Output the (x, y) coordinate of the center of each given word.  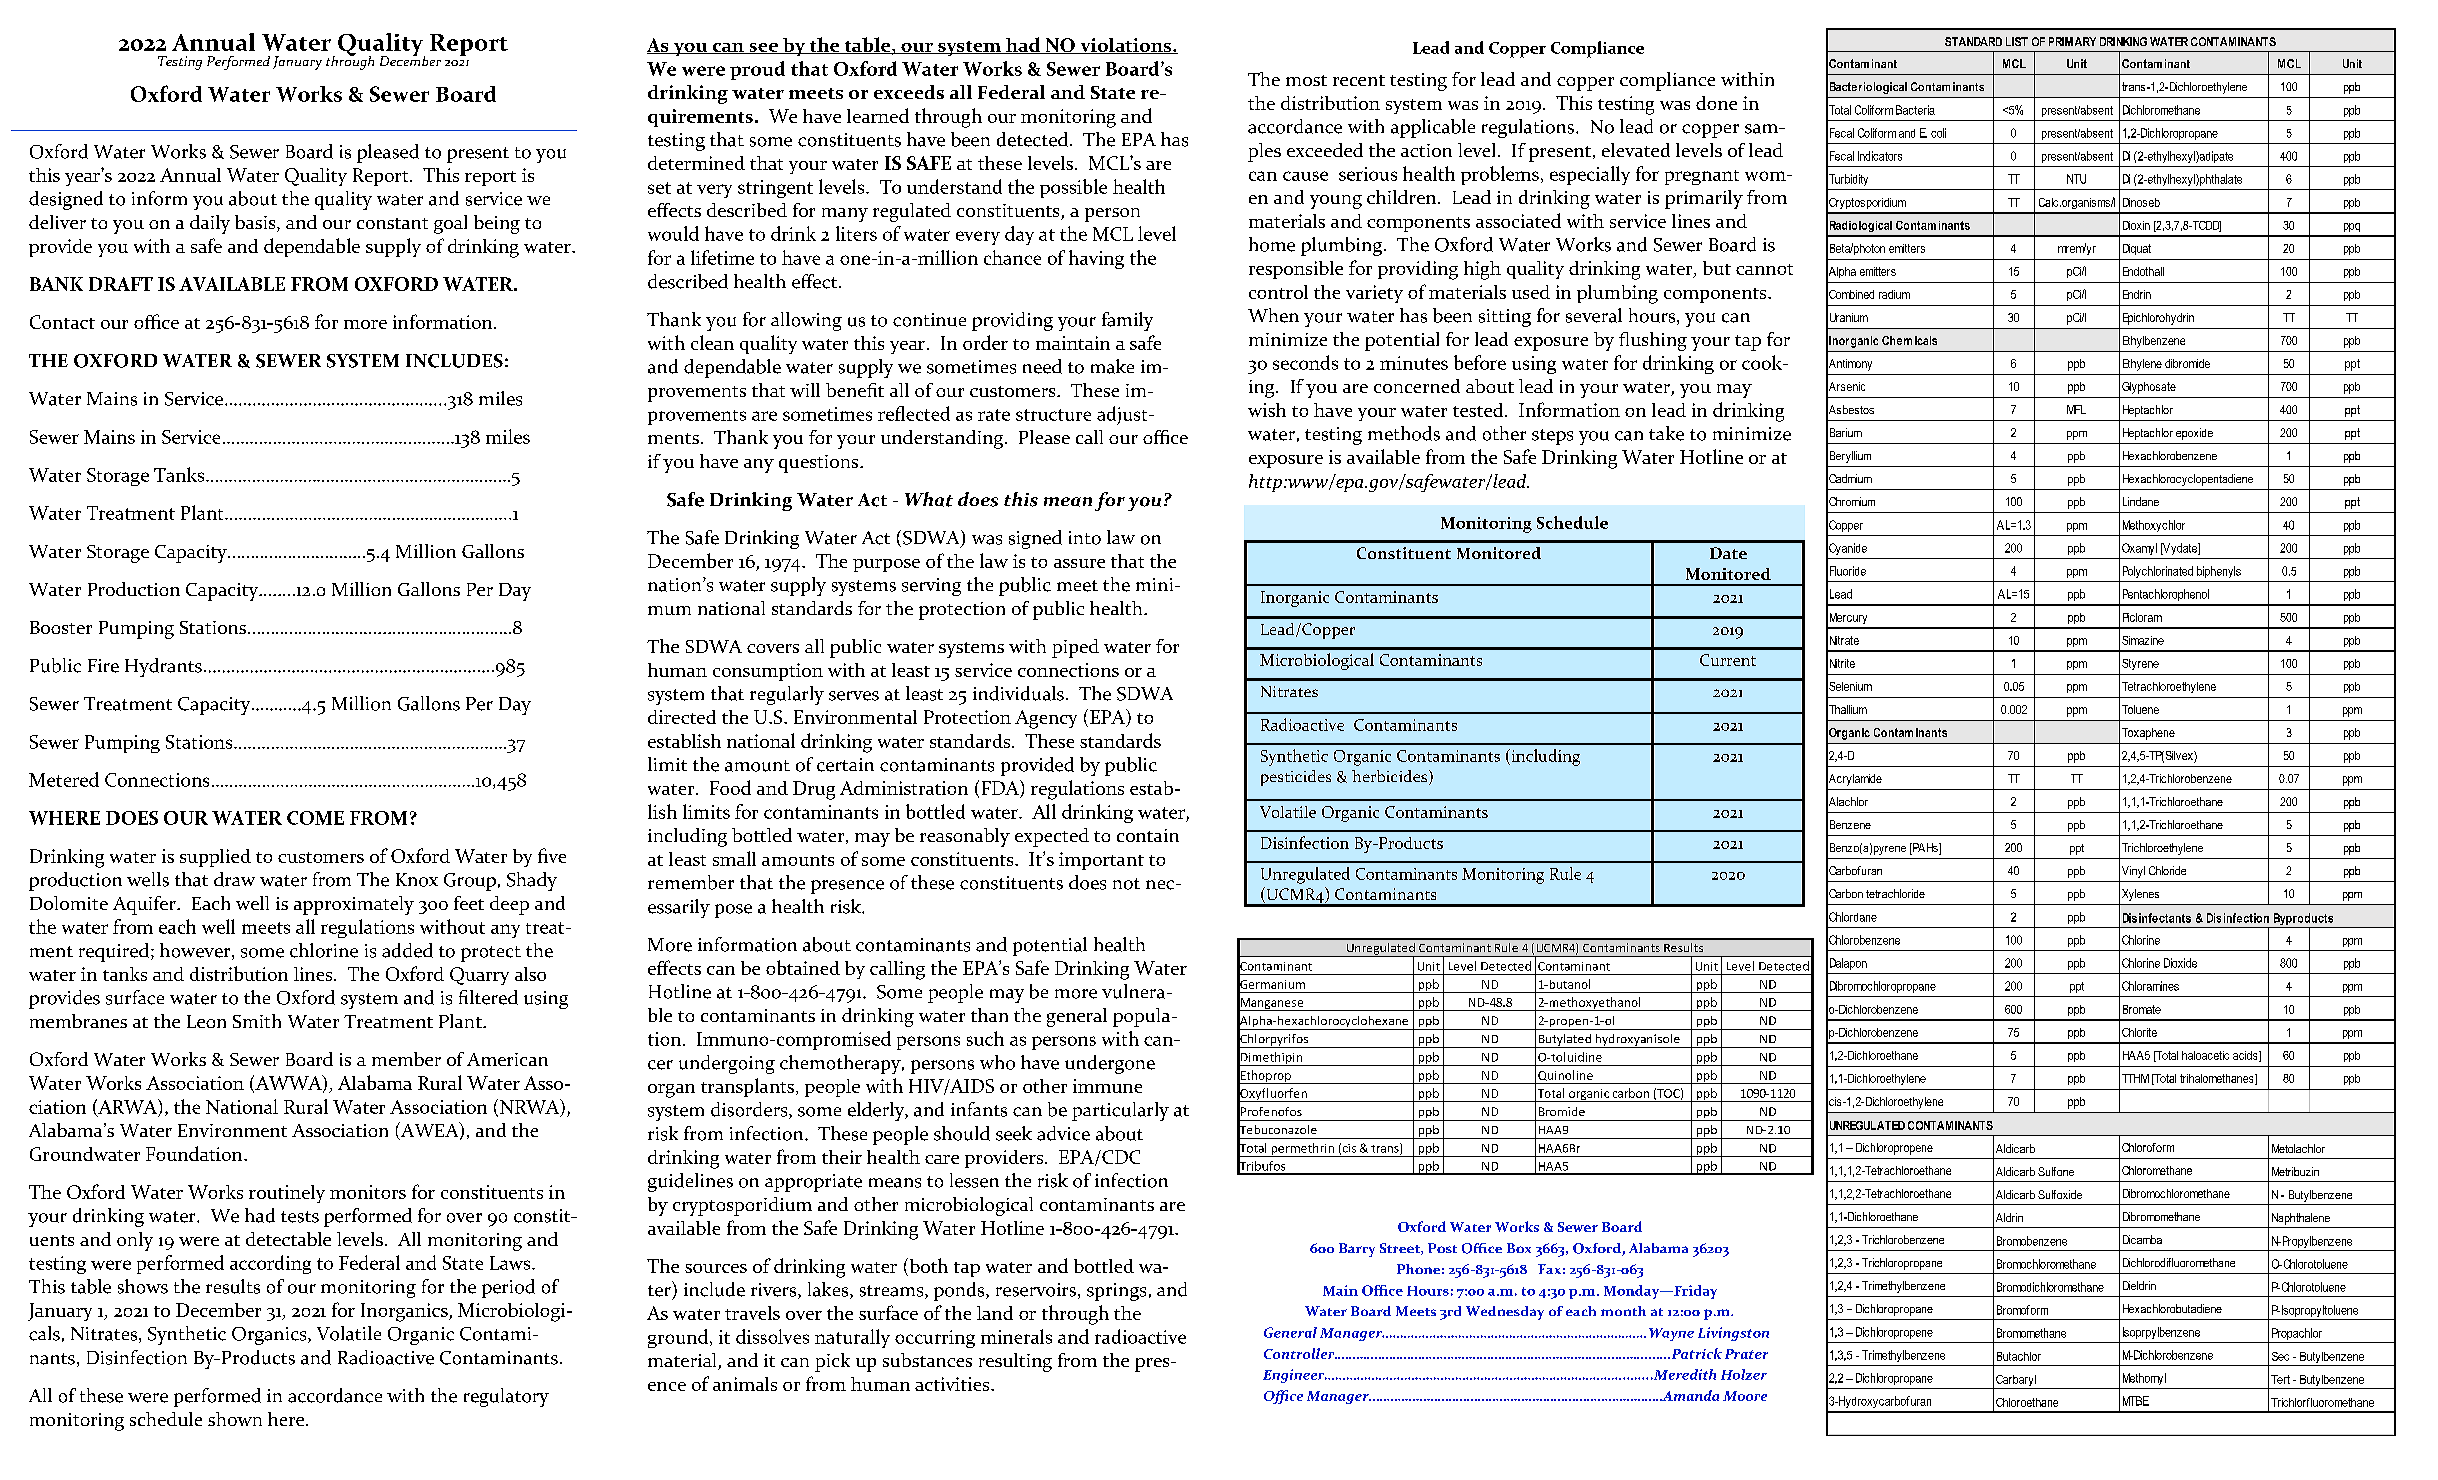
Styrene (2140, 664)
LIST (2017, 41)
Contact (62, 322)
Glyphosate (2149, 388)
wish (1267, 410)
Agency (1046, 719)
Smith (257, 1021)
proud (757, 70)
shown (235, 1419)
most (1306, 80)
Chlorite (2139, 1032)
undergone (1110, 1064)
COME (315, 818)
